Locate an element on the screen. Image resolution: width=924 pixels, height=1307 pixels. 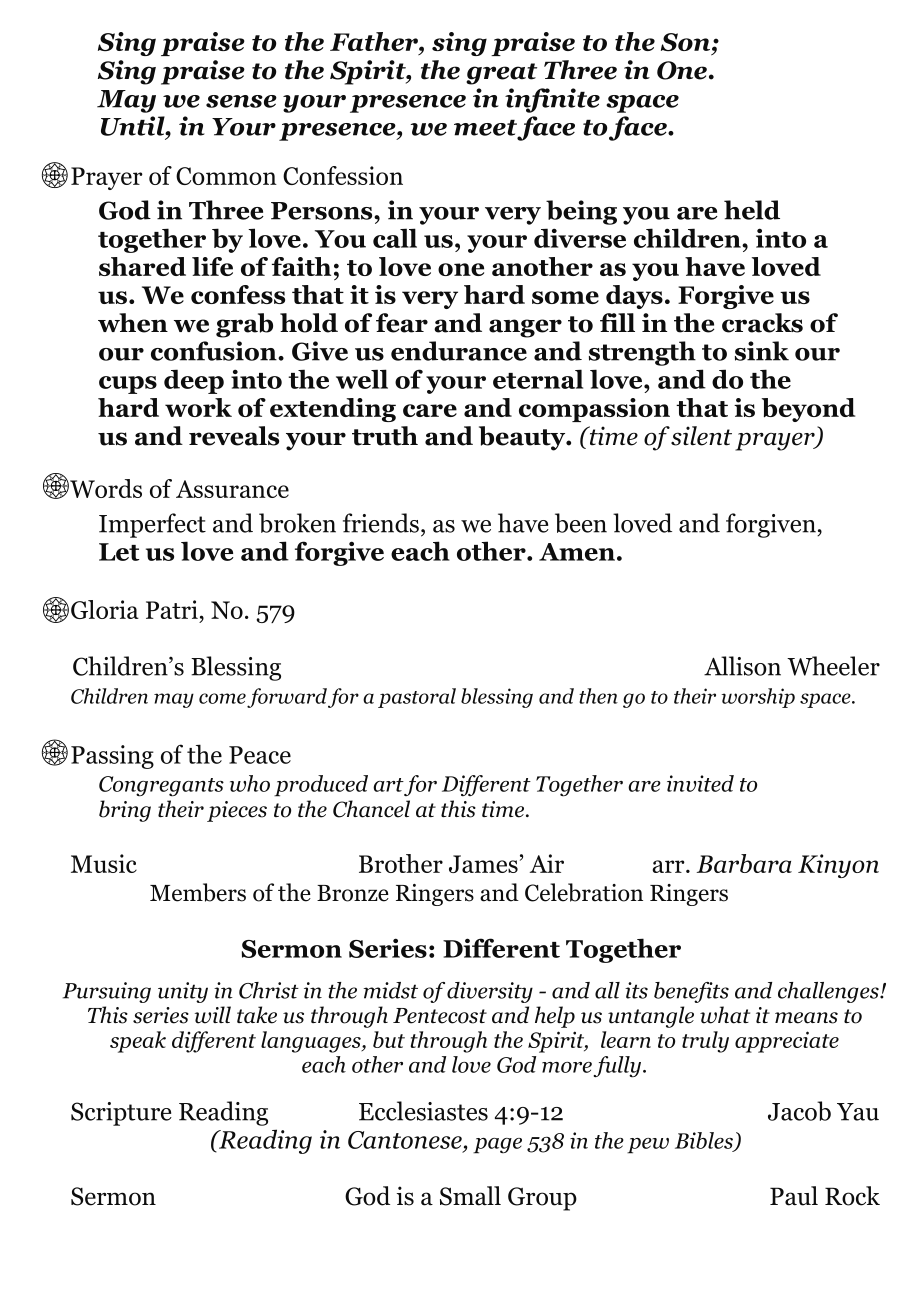
Congregants is located at coordinates (161, 786).
